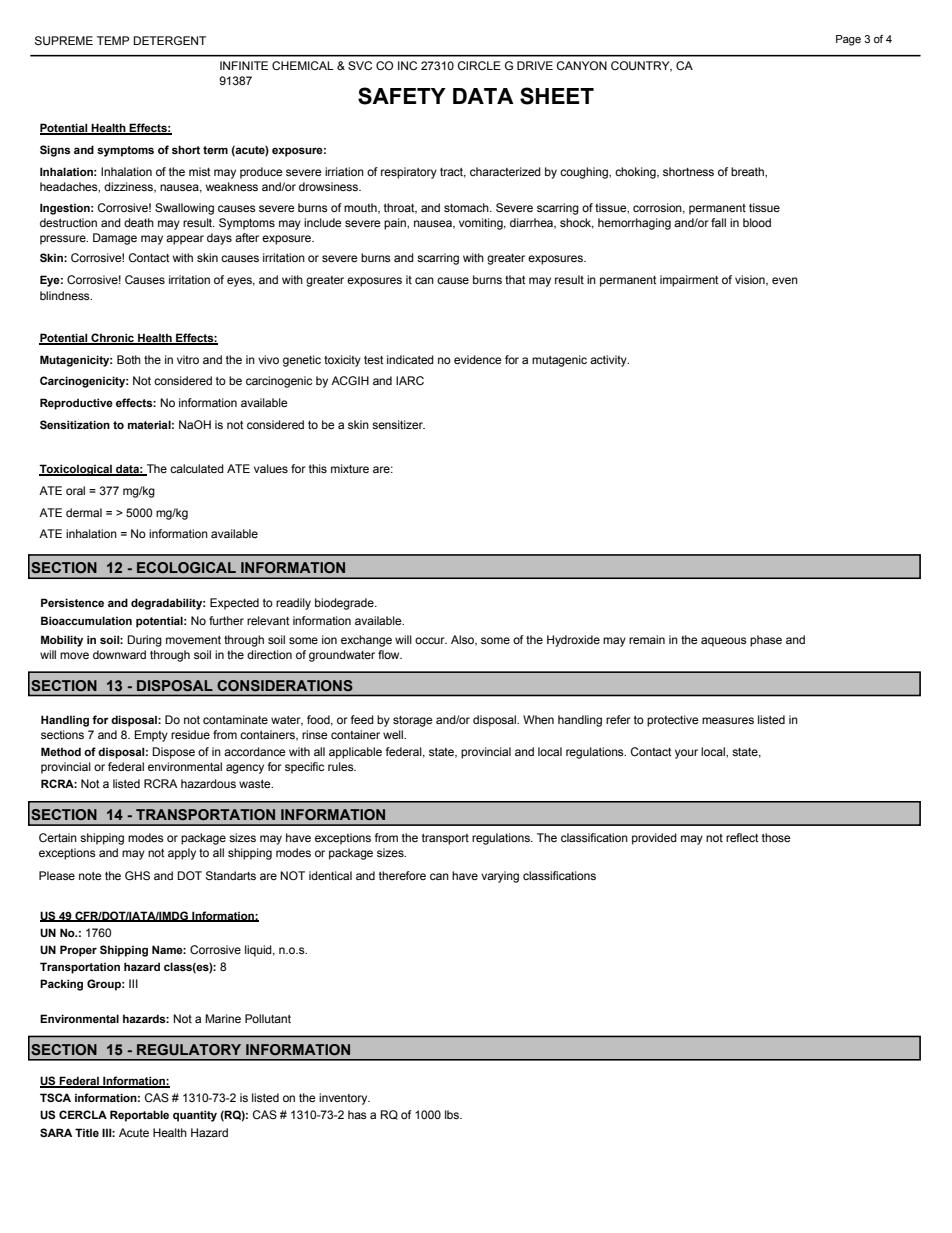 The width and height of the screenshot is (952, 1233). What do you see at coordinates (478, 359) in the screenshot?
I see `evidence` at bounding box center [478, 359].
